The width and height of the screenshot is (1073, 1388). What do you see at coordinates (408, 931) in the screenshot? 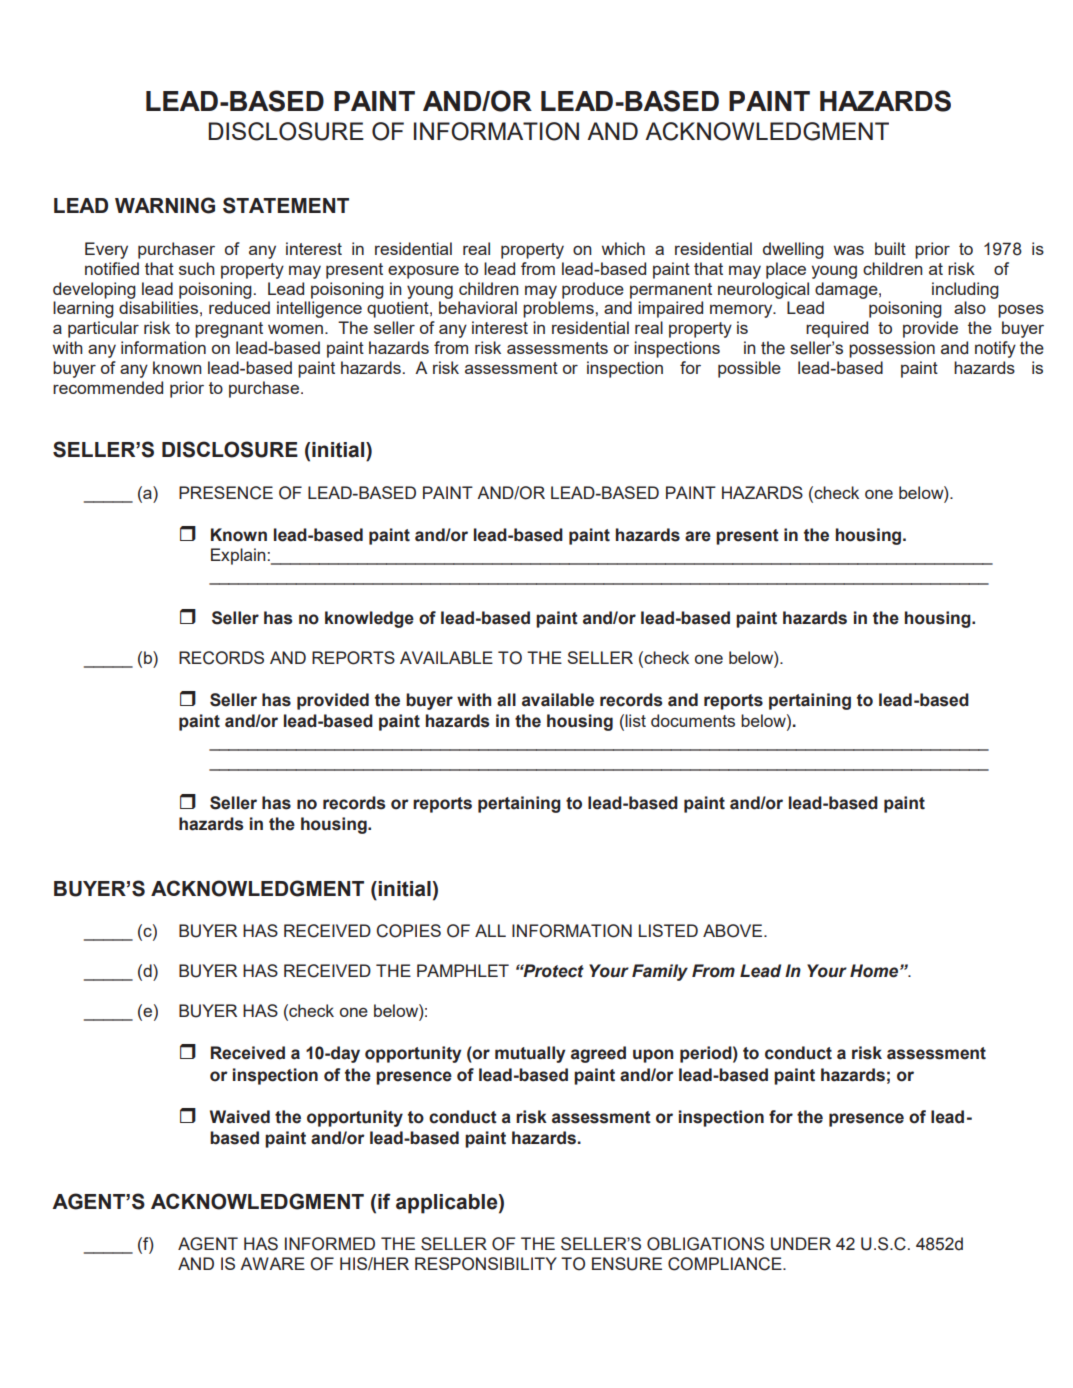
I see `COPIES` at bounding box center [408, 931].
